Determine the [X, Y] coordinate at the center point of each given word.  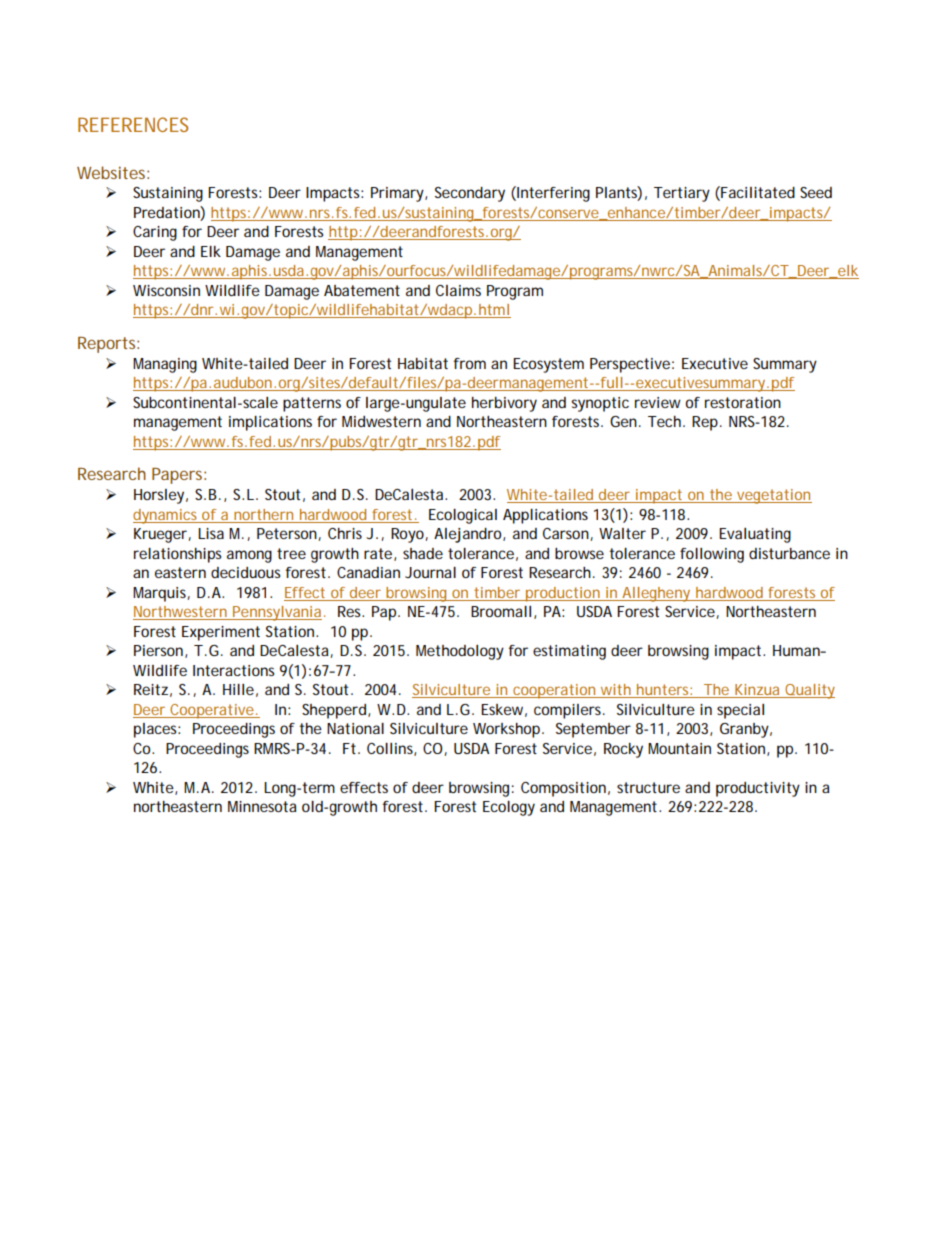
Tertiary [682, 194]
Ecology [509, 808]
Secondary [470, 194]
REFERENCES [133, 124]
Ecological [463, 516]
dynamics [167, 516]
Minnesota [262, 806]
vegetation [773, 496]
